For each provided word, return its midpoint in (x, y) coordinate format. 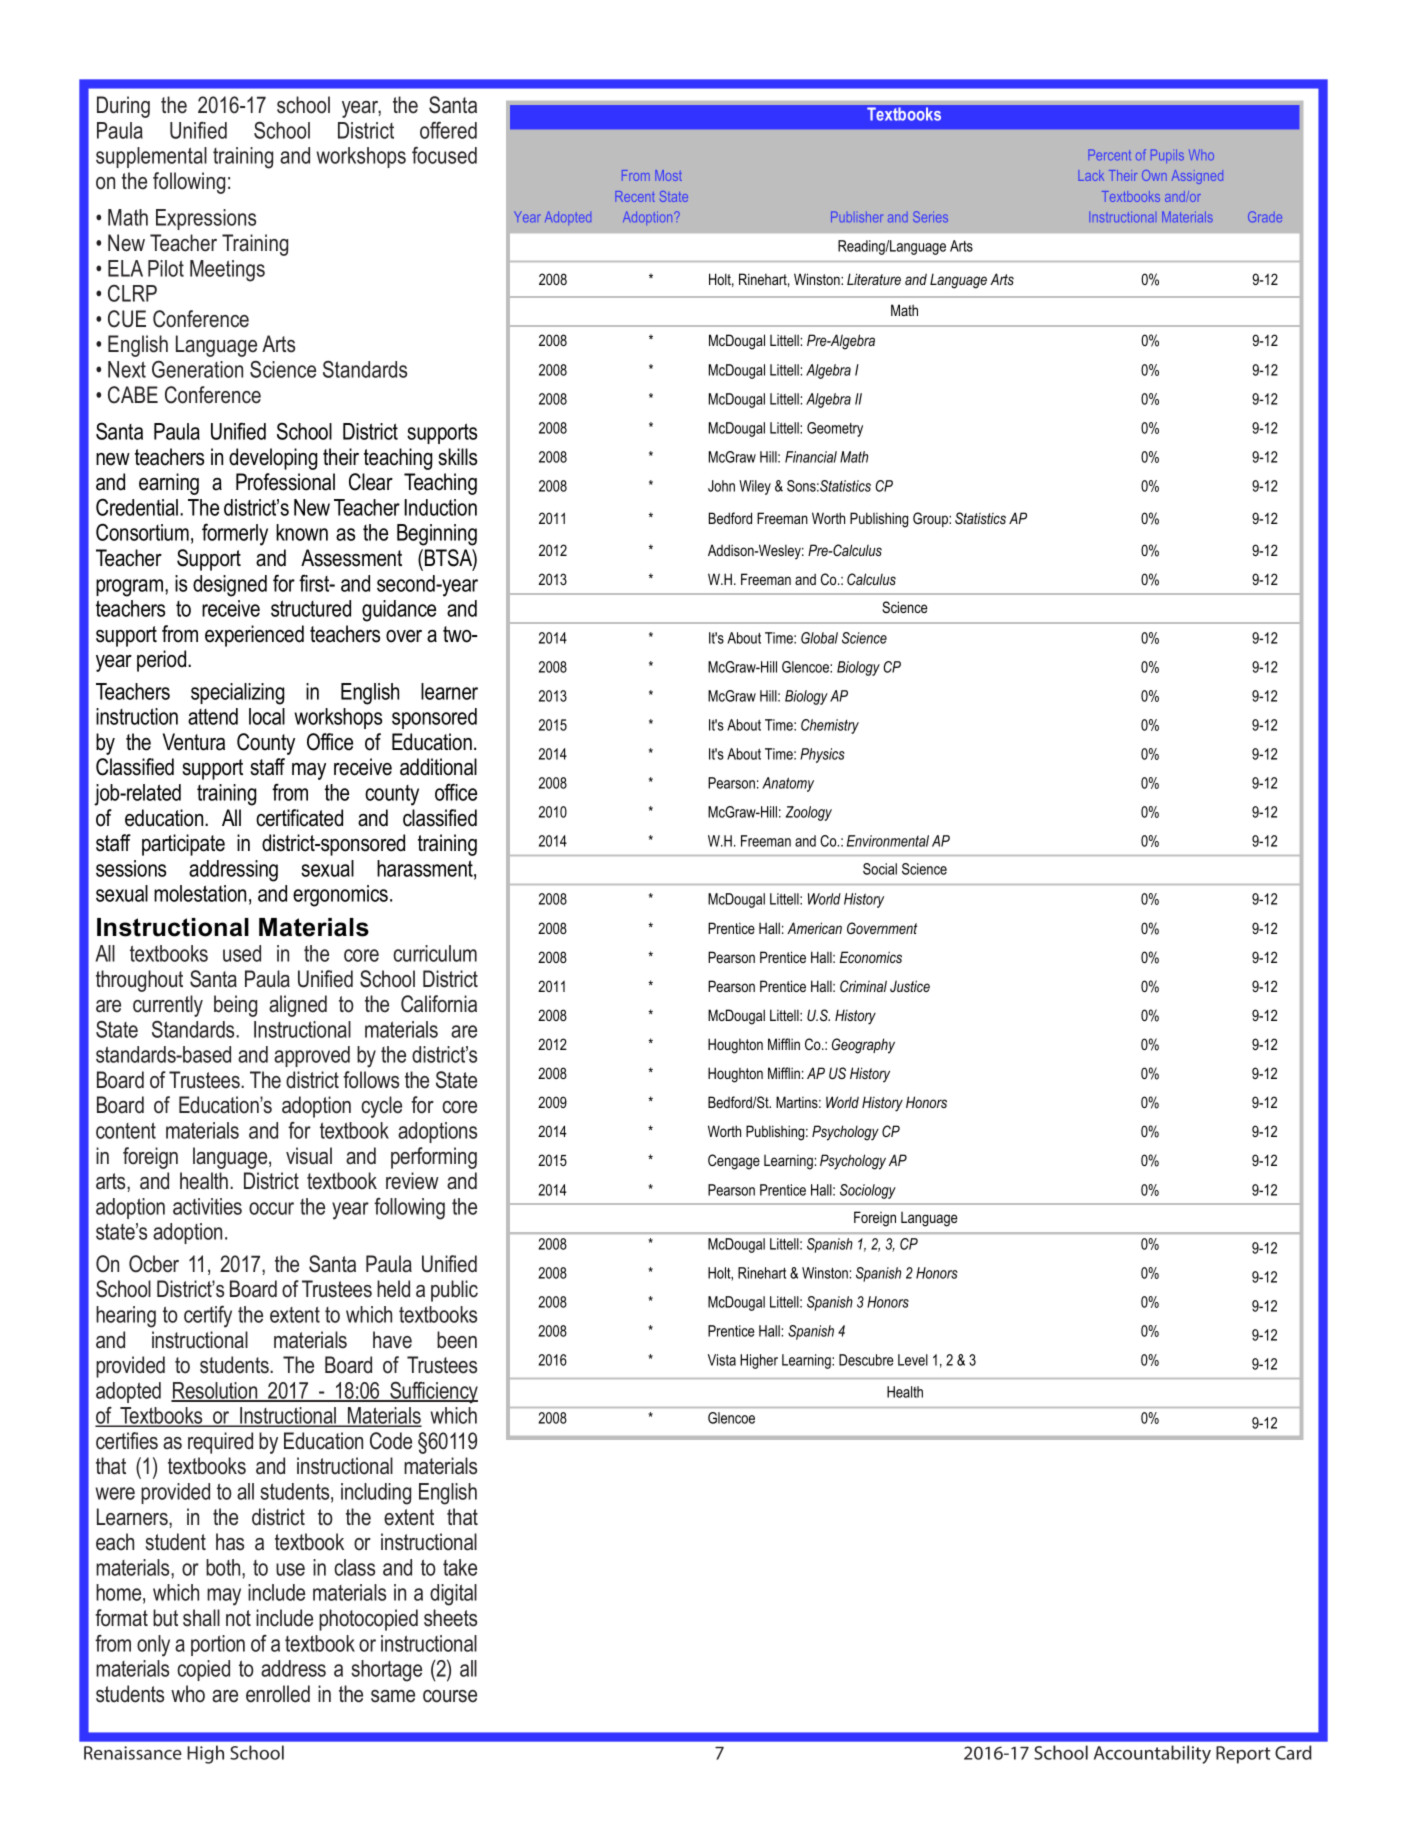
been (457, 1340)
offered (448, 130)
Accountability (1152, 1754)
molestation (200, 893)
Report (1243, 1755)
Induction (440, 507)
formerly (235, 534)
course (450, 1696)
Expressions (206, 219)
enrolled (278, 1694)
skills (457, 457)
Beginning (437, 535)
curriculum (435, 953)
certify (208, 1317)
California (439, 1004)
